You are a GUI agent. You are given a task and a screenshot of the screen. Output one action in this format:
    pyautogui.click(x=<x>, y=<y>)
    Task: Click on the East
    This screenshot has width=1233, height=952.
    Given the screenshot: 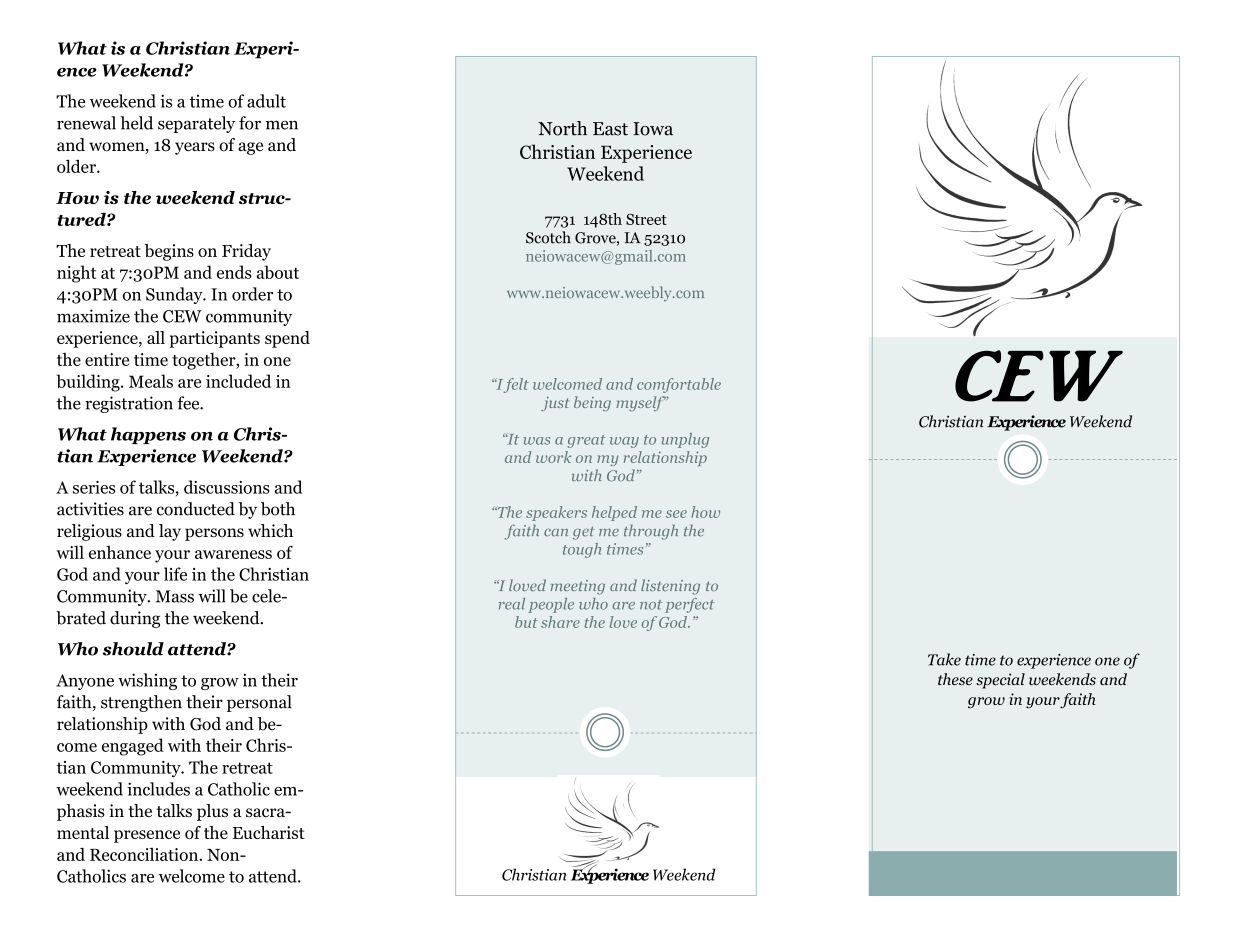 What is the action you would take?
    pyautogui.click(x=610, y=129)
